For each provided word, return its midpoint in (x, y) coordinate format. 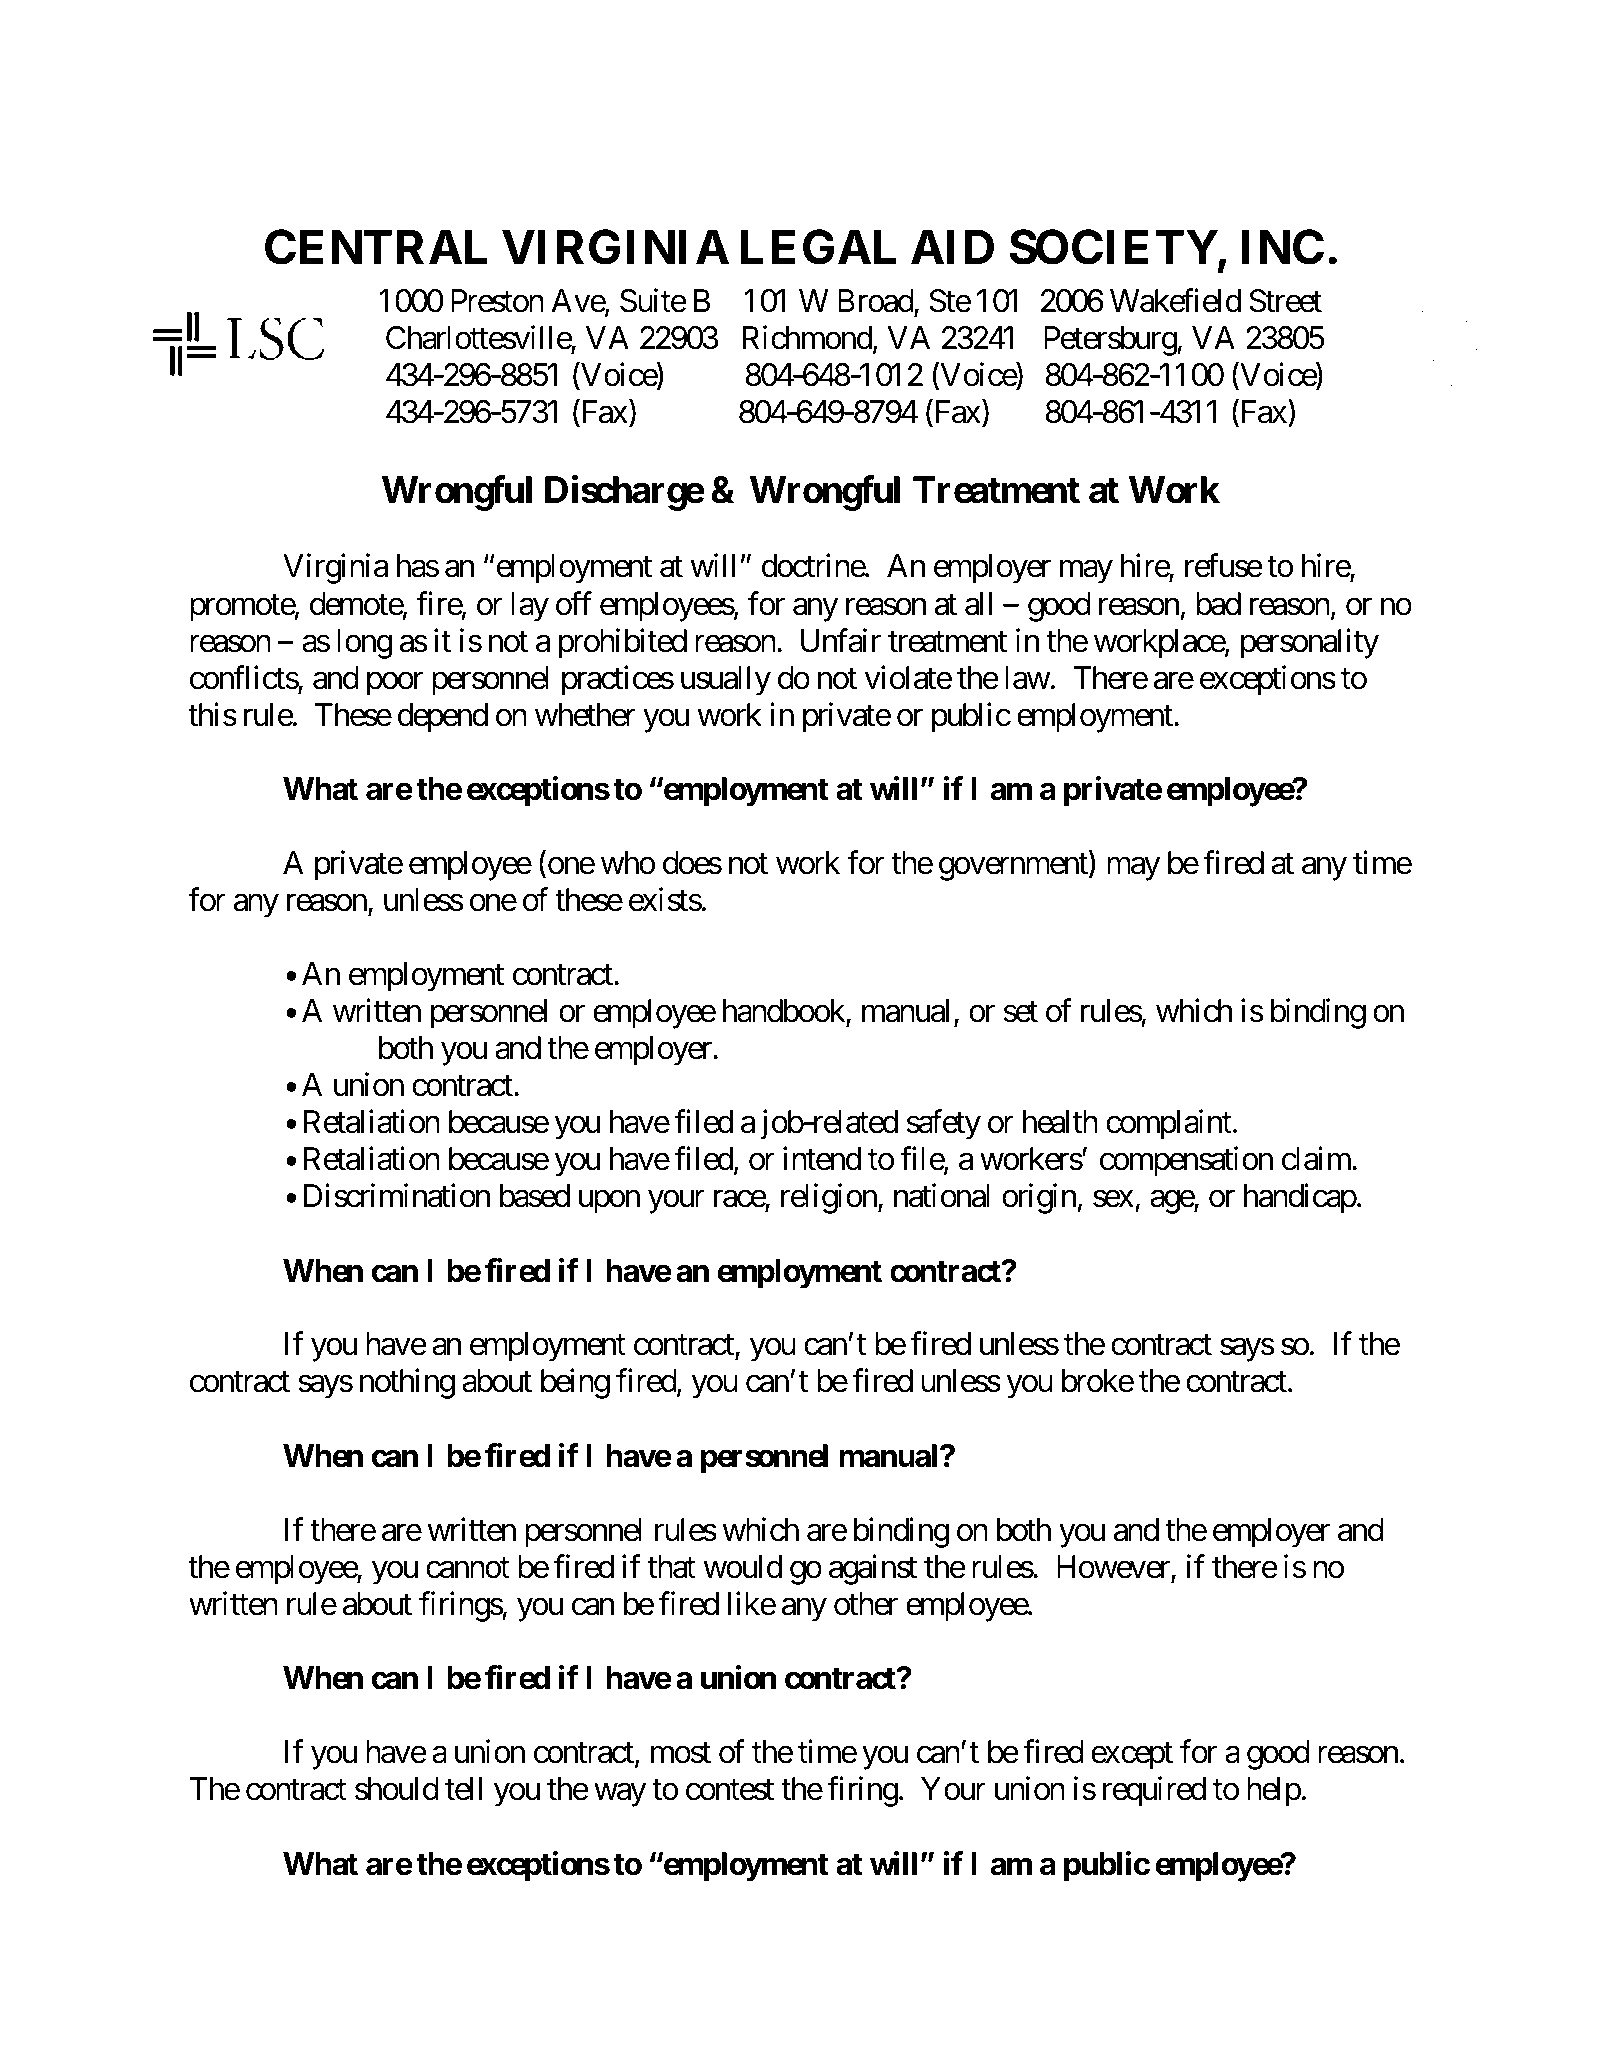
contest (730, 1790)
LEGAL (818, 247)
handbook (785, 1012)
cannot (468, 1568)
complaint (1169, 1125)
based (535, 1196)
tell (463, 1789)
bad (1218, 604)
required (1154, 1792)
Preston (497, 301)
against (873, 1569)
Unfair (841, 640)
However (1114, 1568)
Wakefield (1175, 300)
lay (530, 607)
